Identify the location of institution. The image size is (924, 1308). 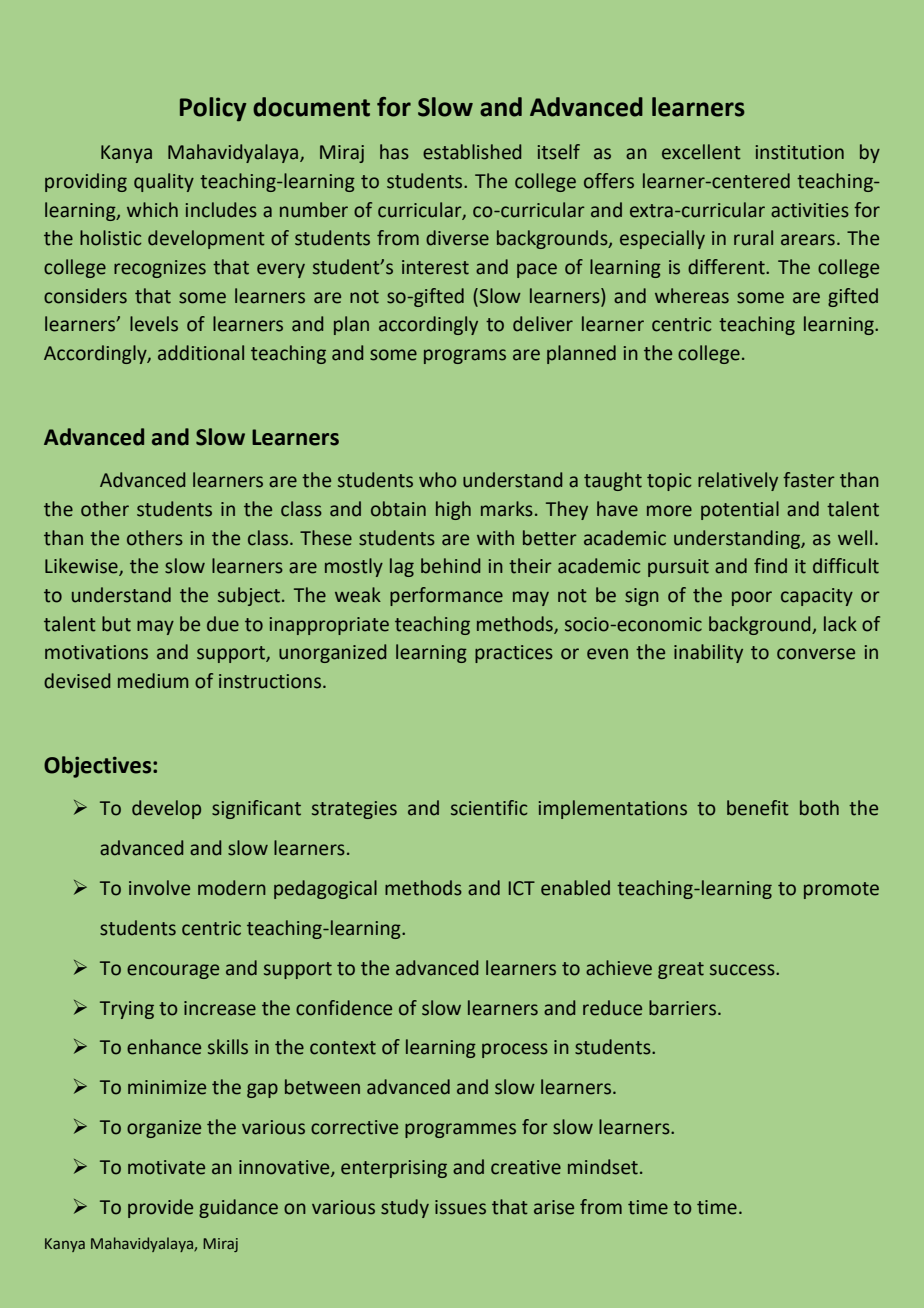
(800, 152).
